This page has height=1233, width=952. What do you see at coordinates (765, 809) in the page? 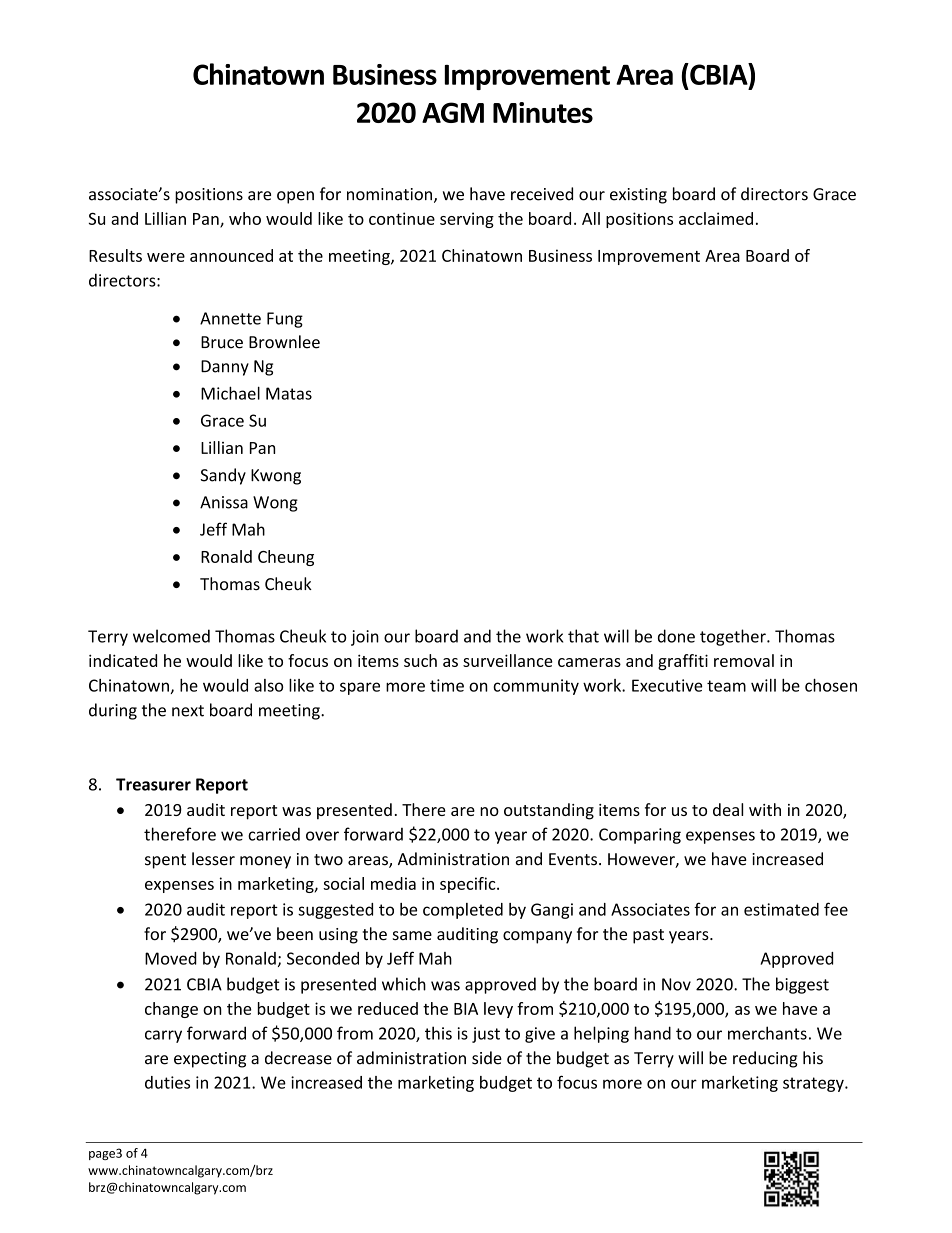
I see `with` at bounding box center [765, 809].
